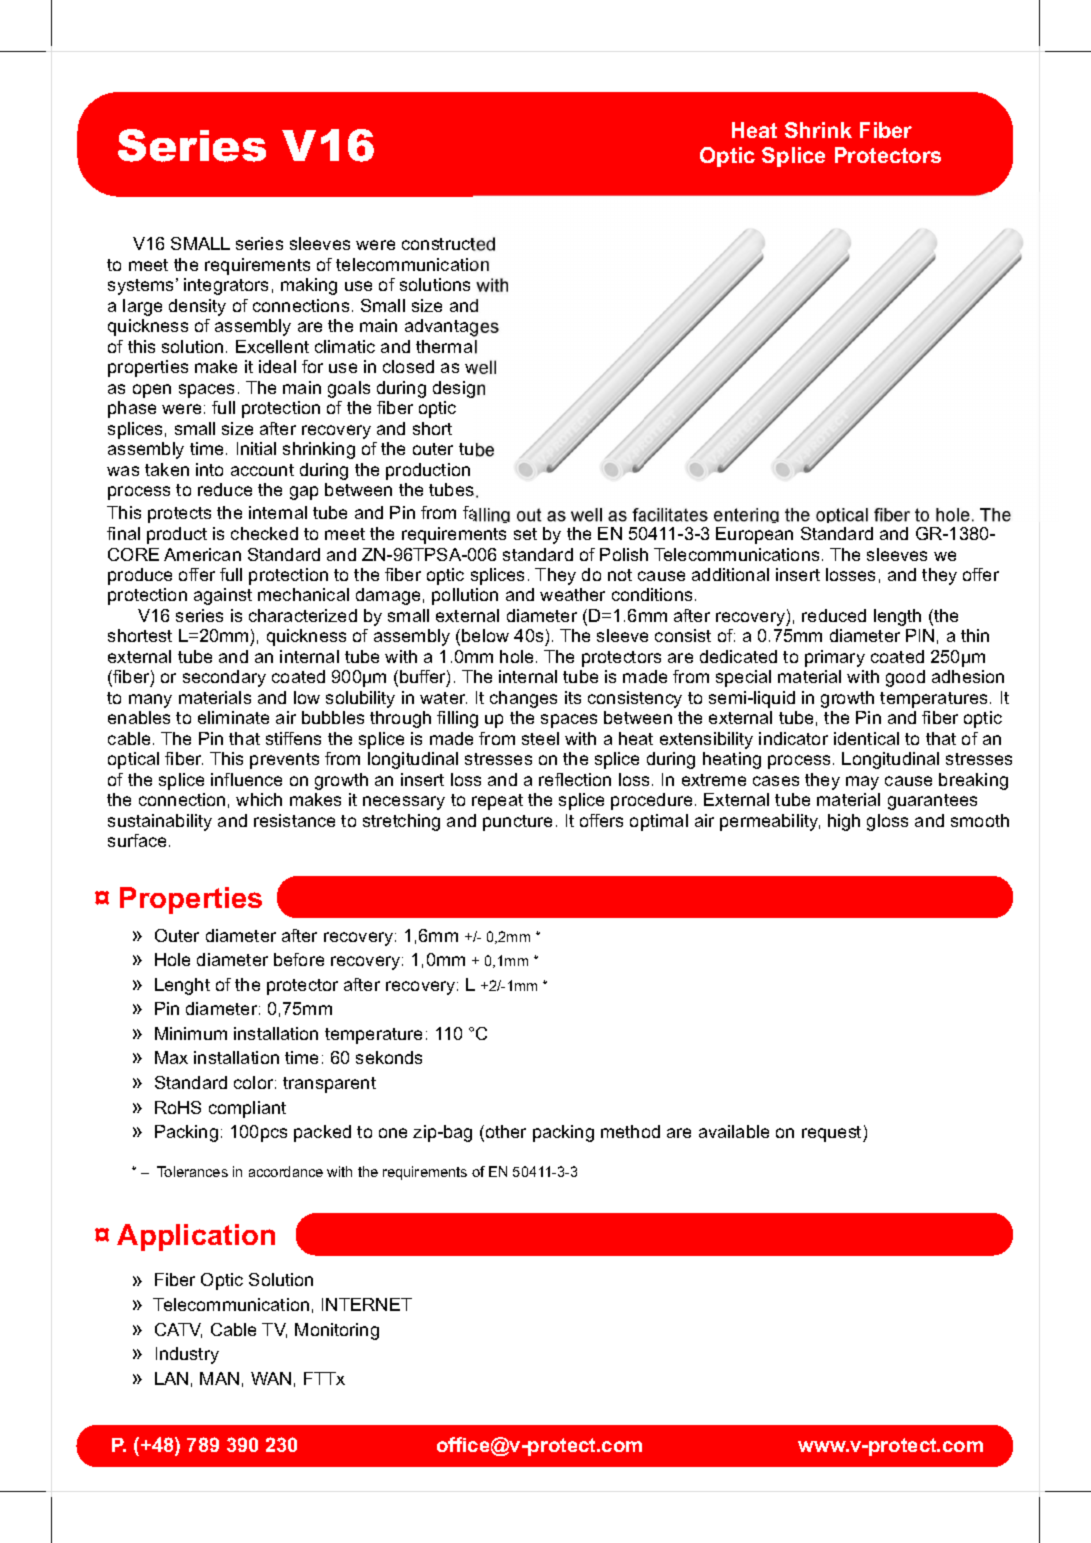  Describe the element at coordinates (897, 617) in the image. I see `length` at that location.
